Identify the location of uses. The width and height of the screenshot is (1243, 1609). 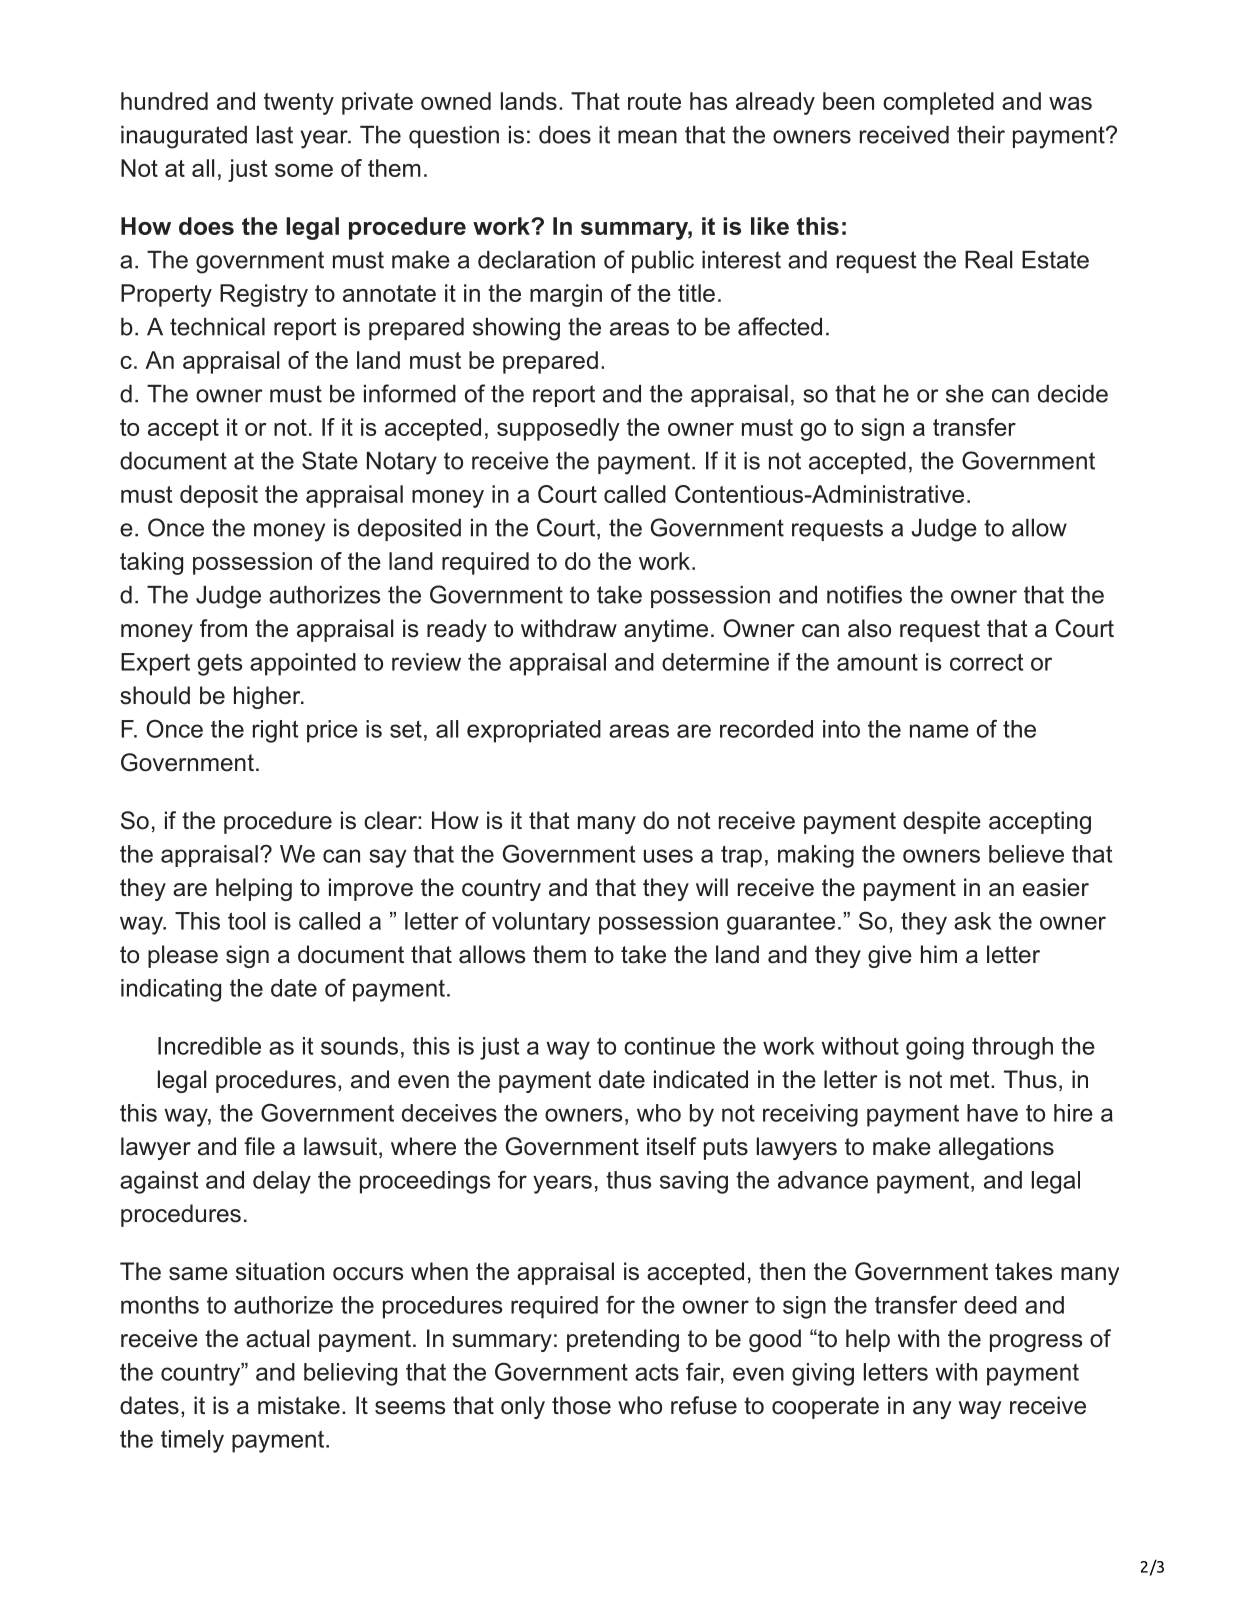
(668, 856).
